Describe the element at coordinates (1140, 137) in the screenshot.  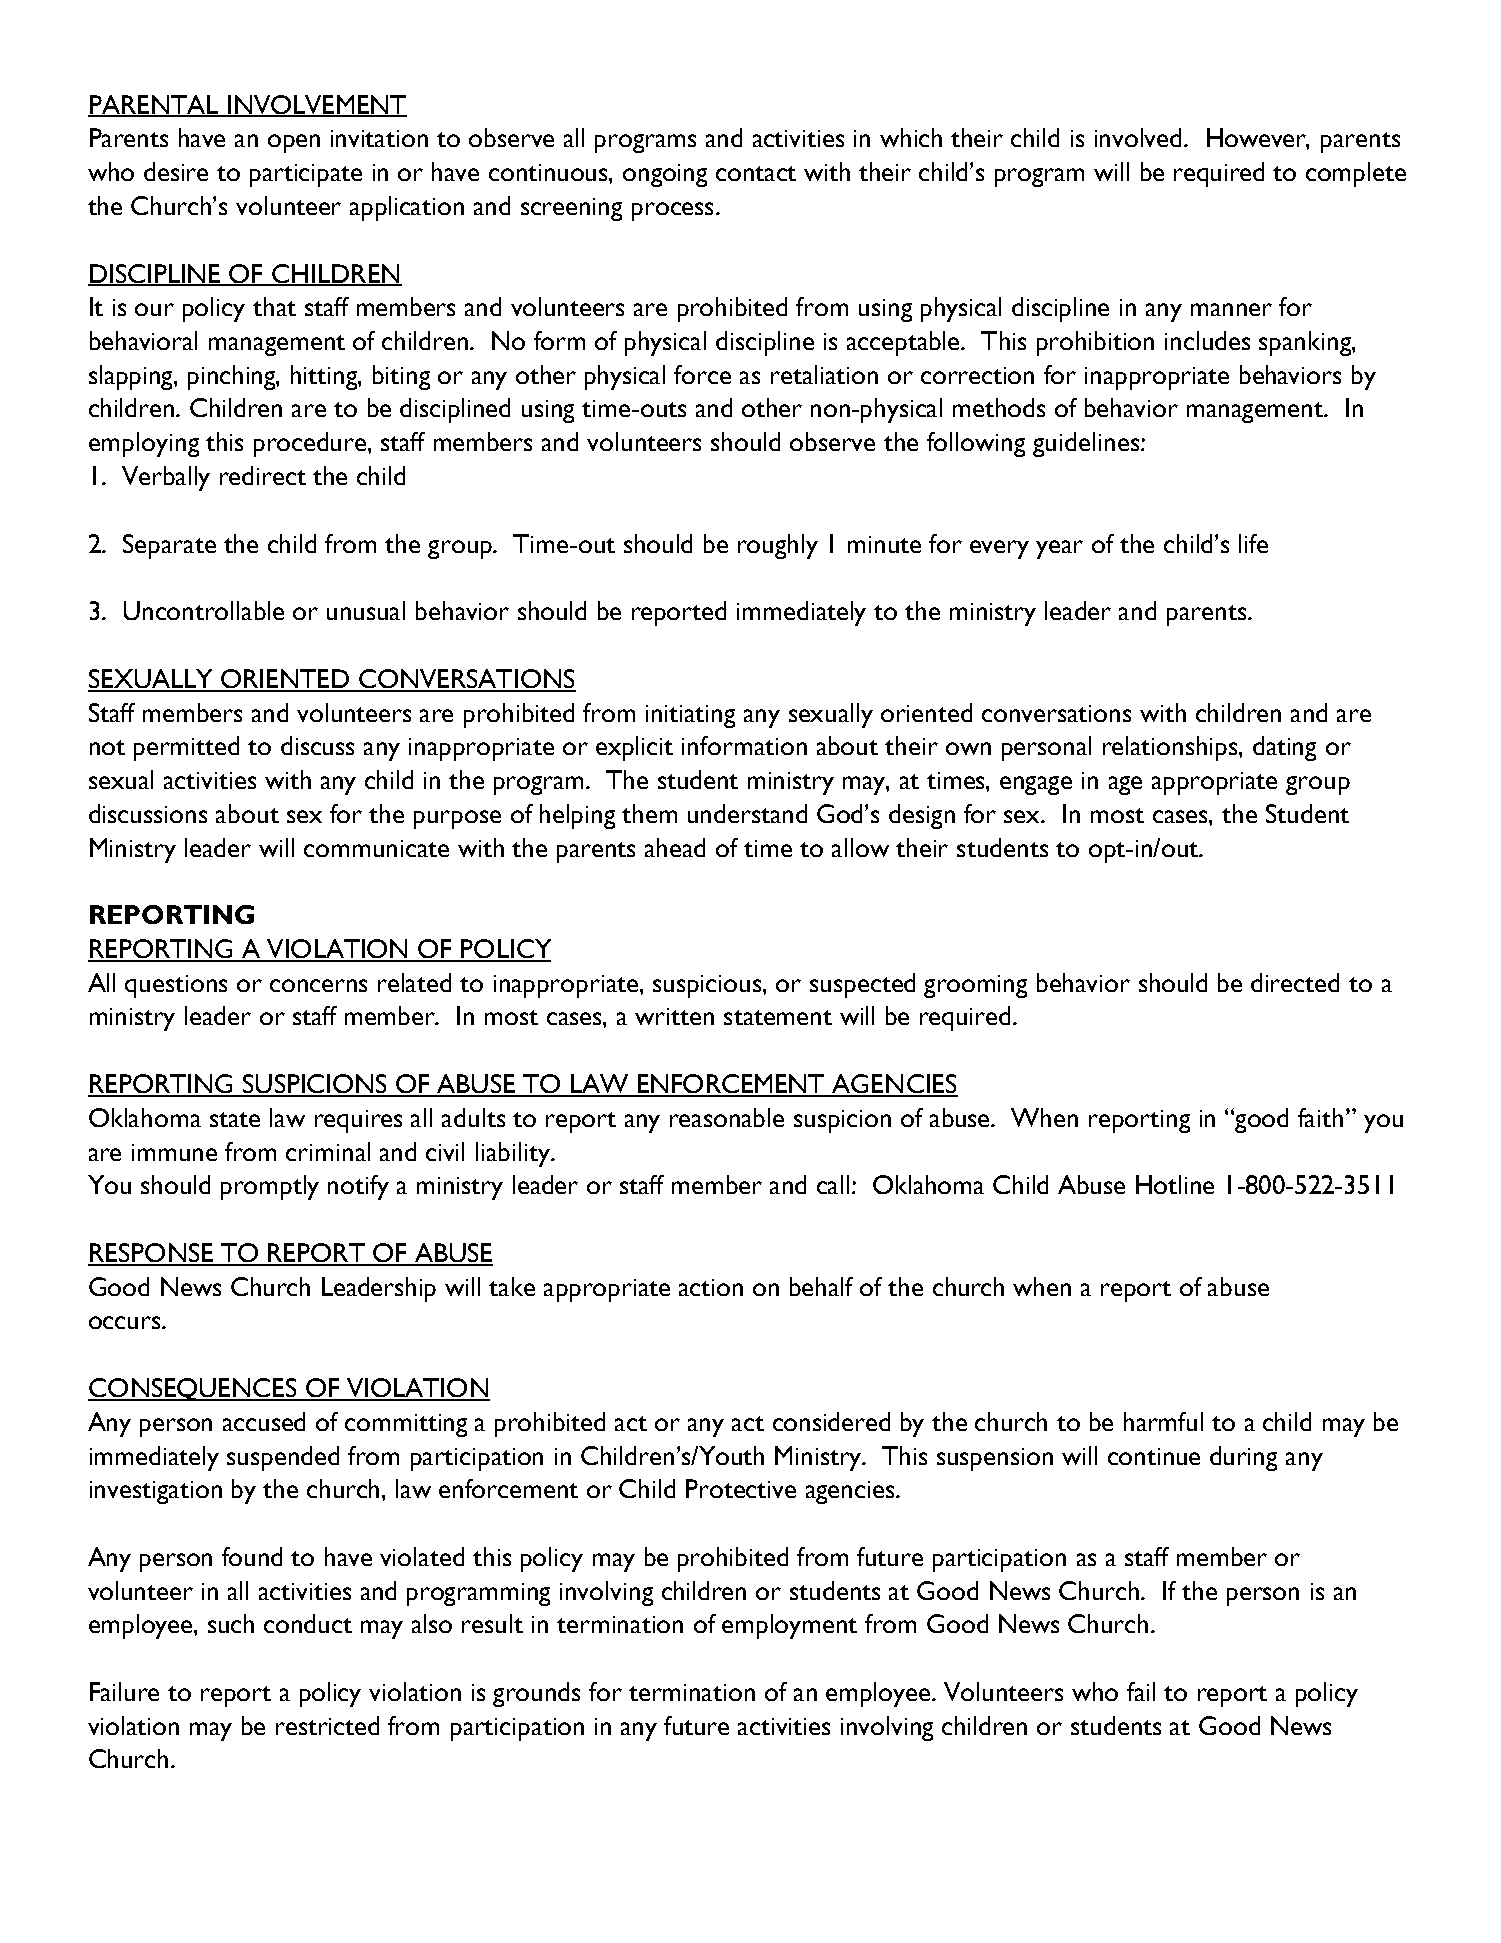
I see `involved` at that location.
